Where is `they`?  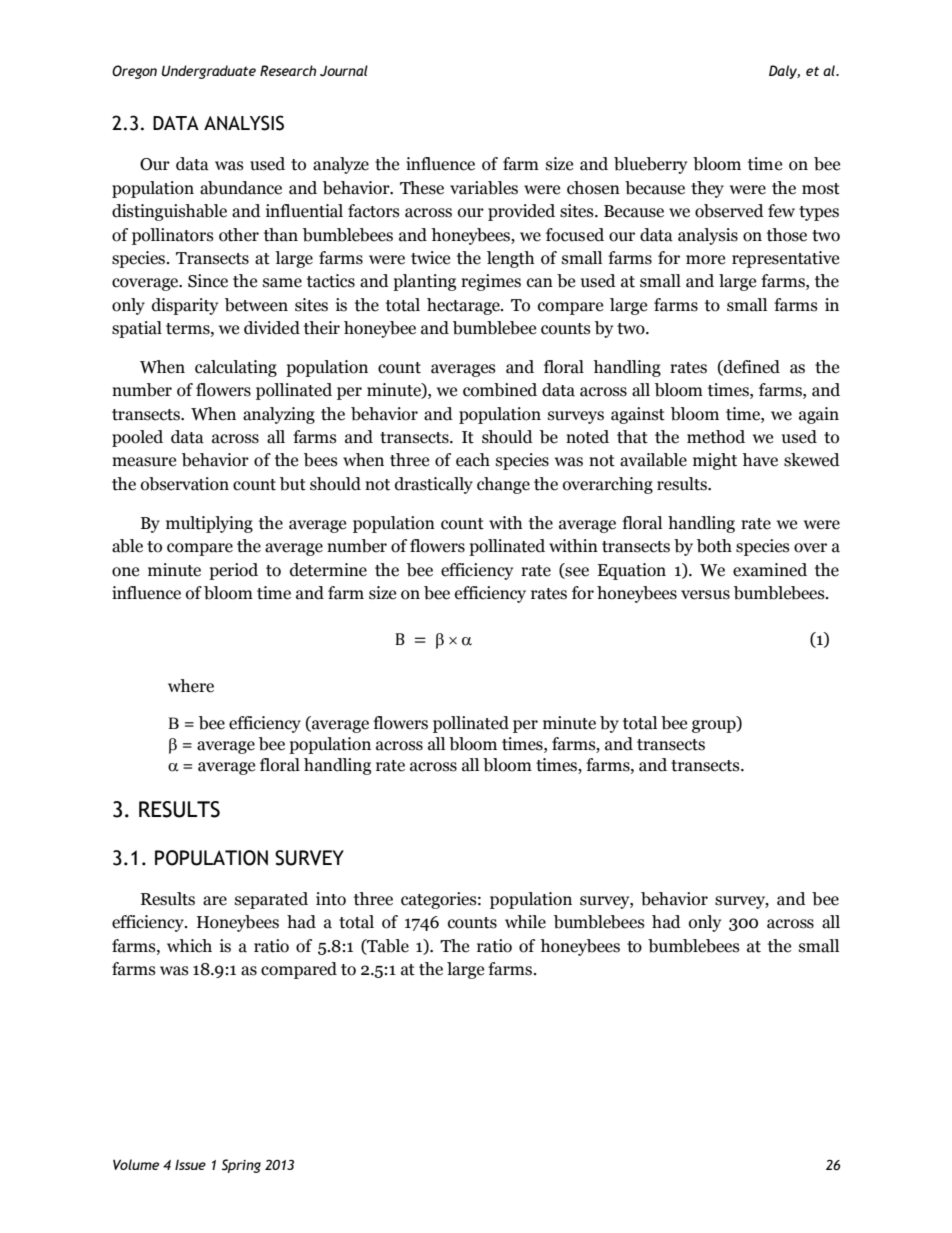 they is located at coordinates (707, 189).
